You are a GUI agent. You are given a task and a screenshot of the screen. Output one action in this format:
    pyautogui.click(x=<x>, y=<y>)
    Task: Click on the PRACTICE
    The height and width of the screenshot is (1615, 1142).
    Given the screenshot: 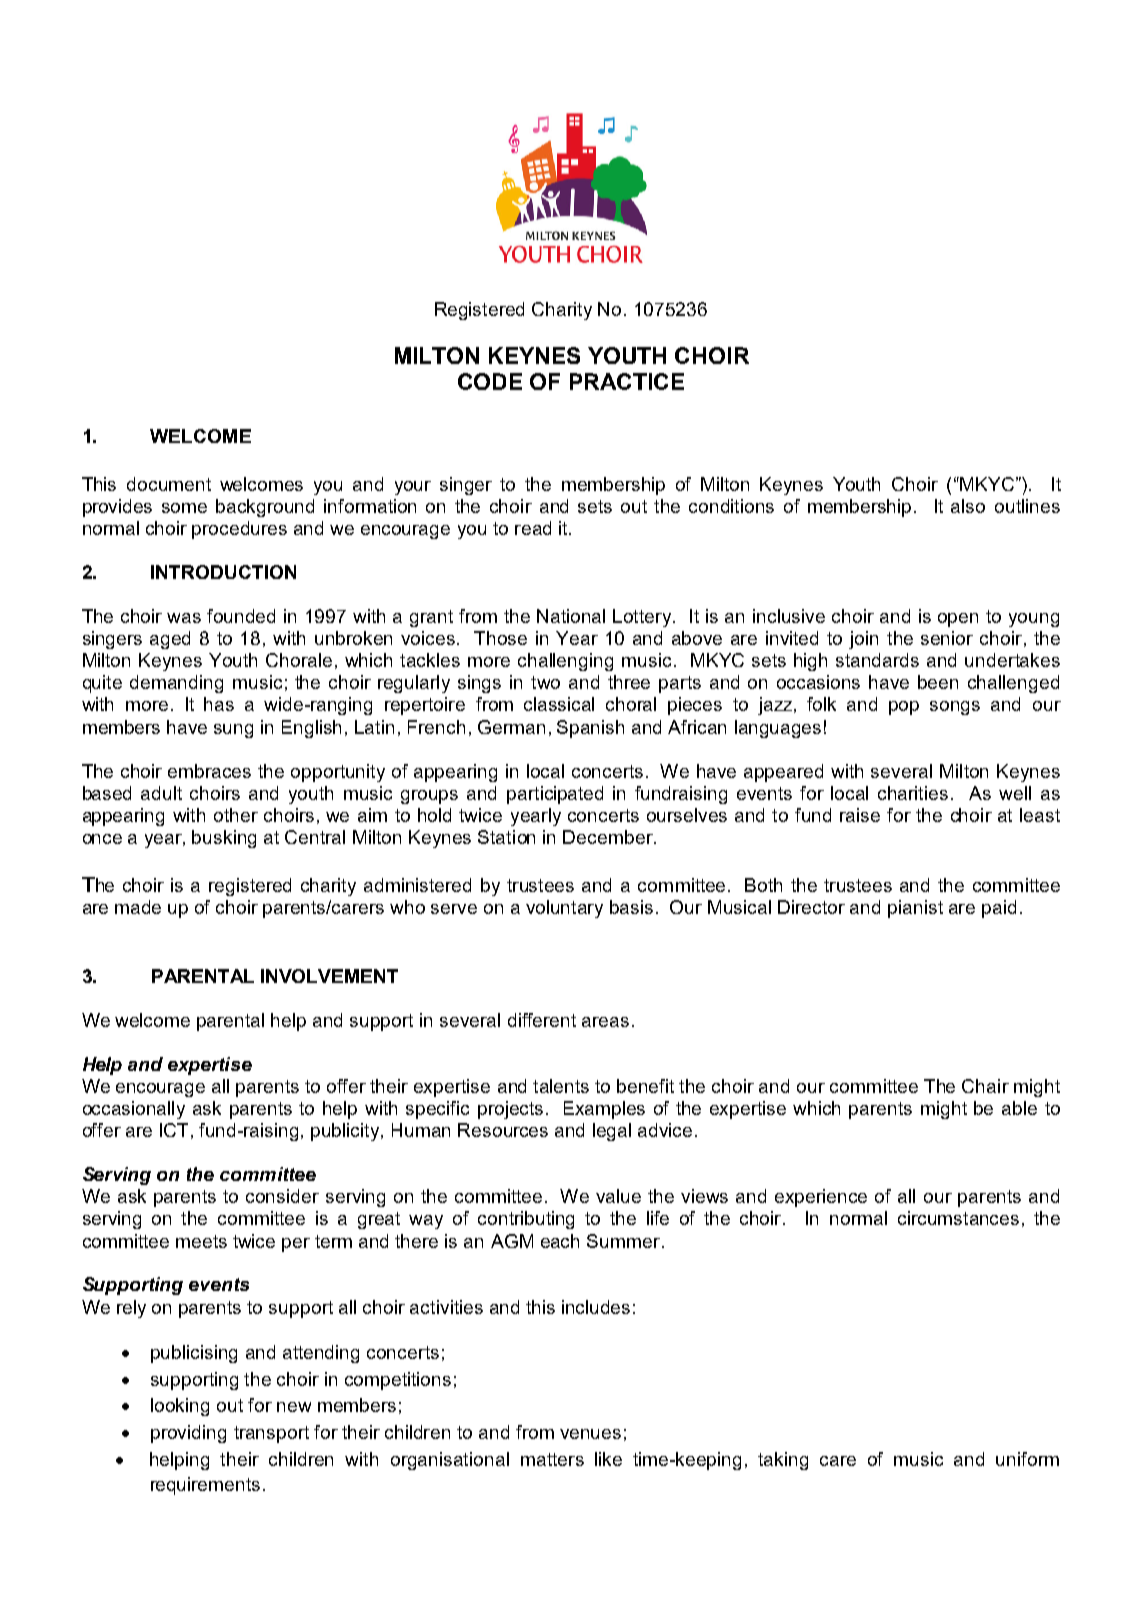 What is the action you would take?
    pyautogui.click(x=627, y=381)
